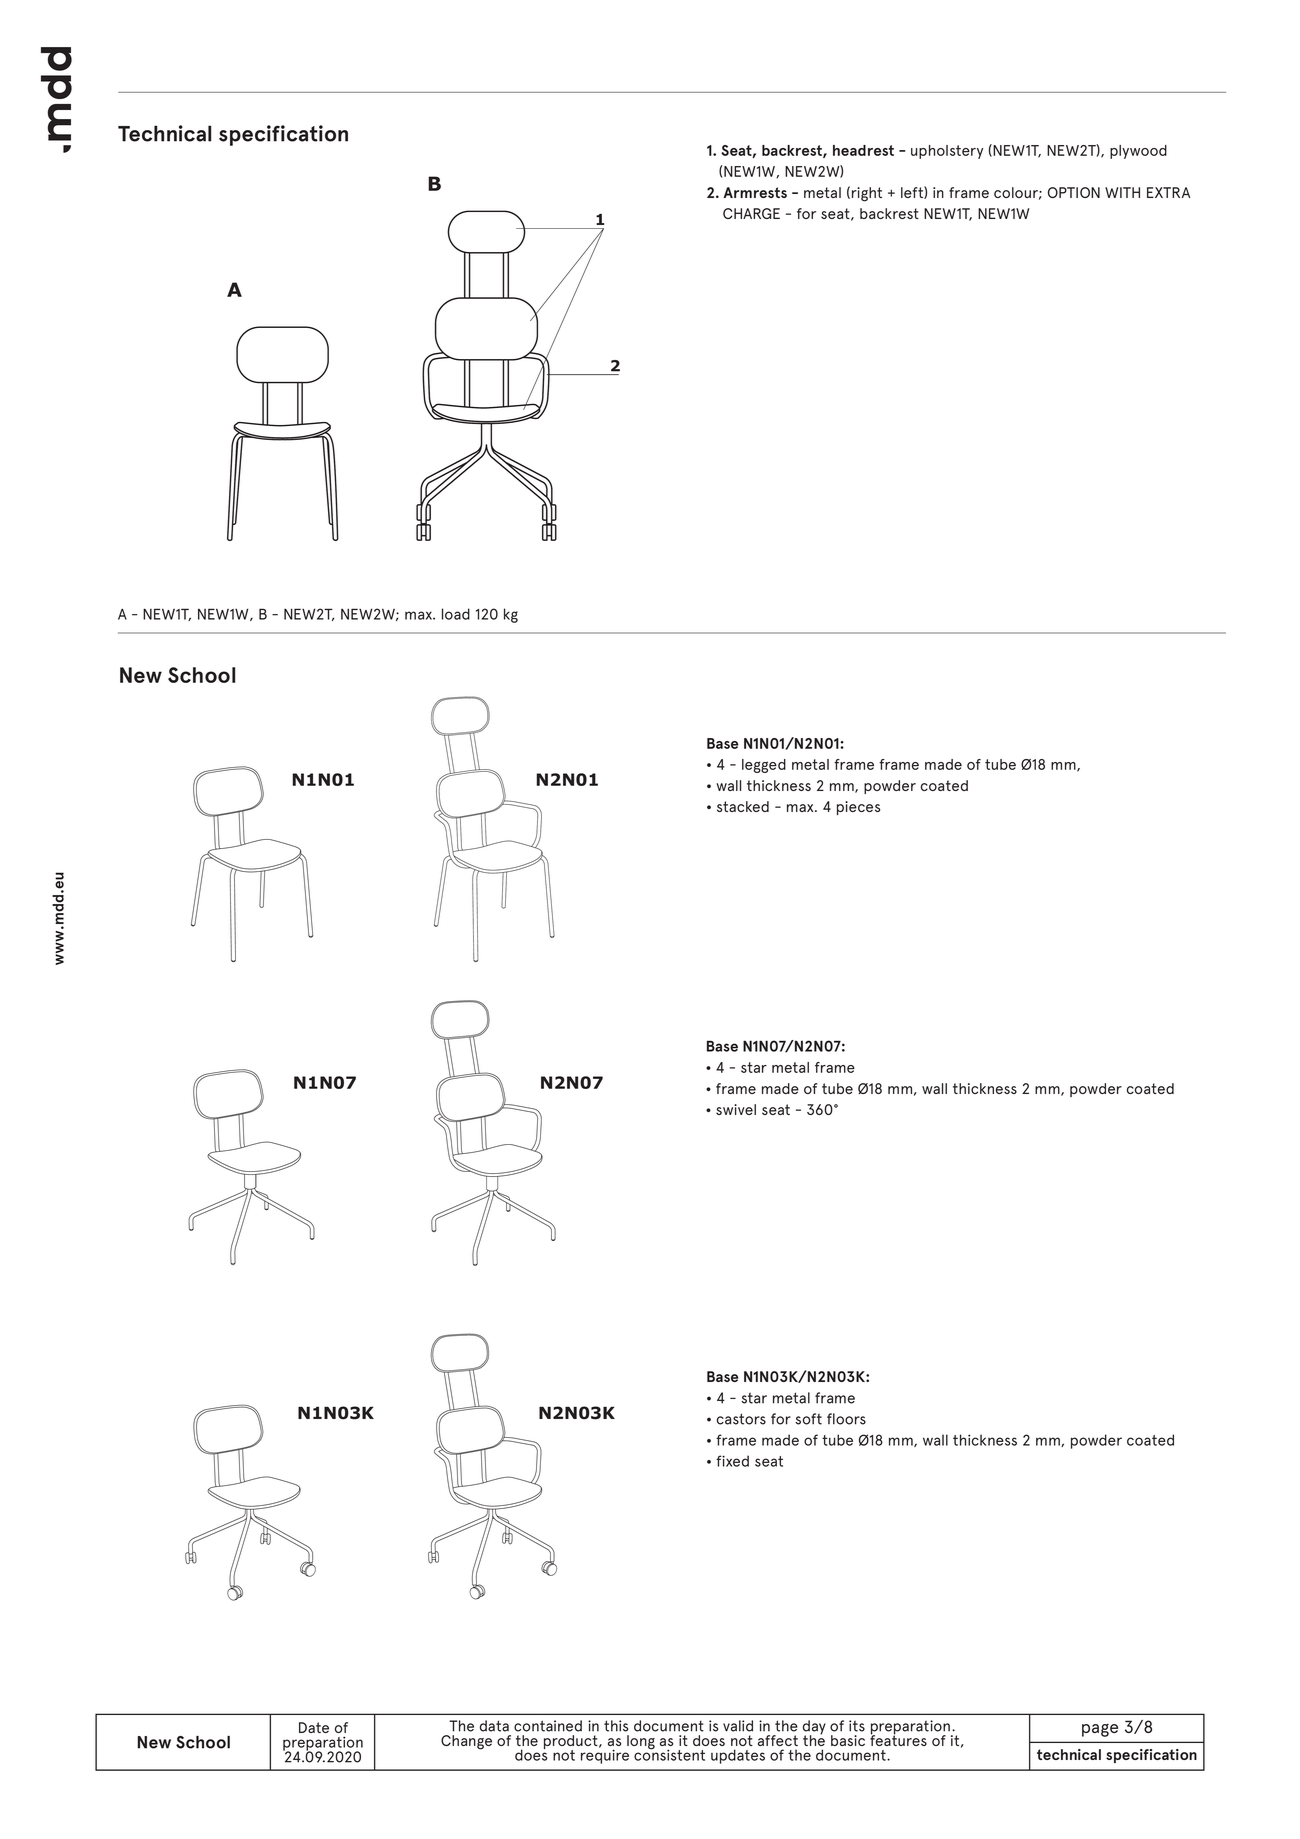 The height and width of the image is (1839, 1300). I want to click on OPTION, so click(1074, 192).
